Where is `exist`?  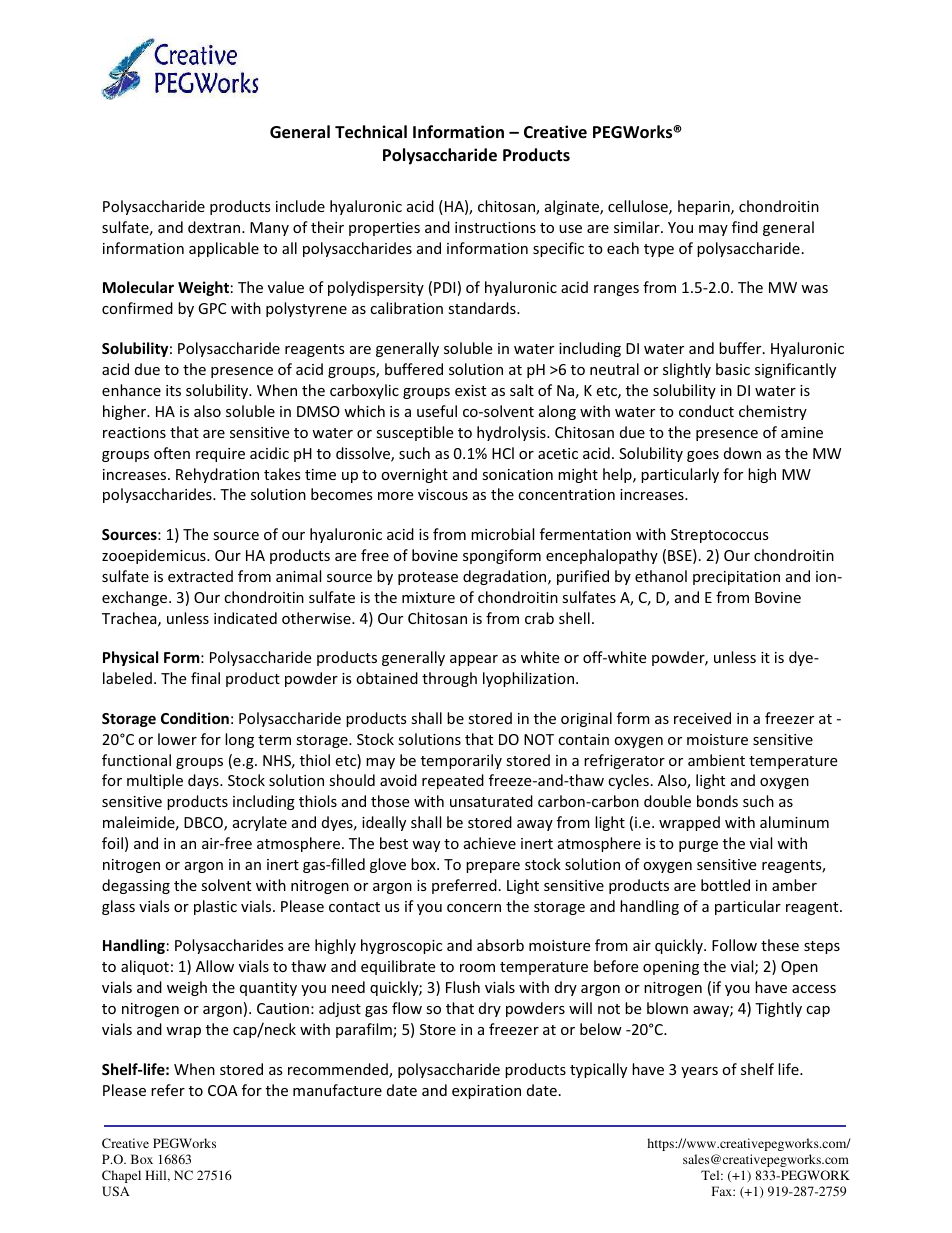
exist is located at coordinates (470, 390).
